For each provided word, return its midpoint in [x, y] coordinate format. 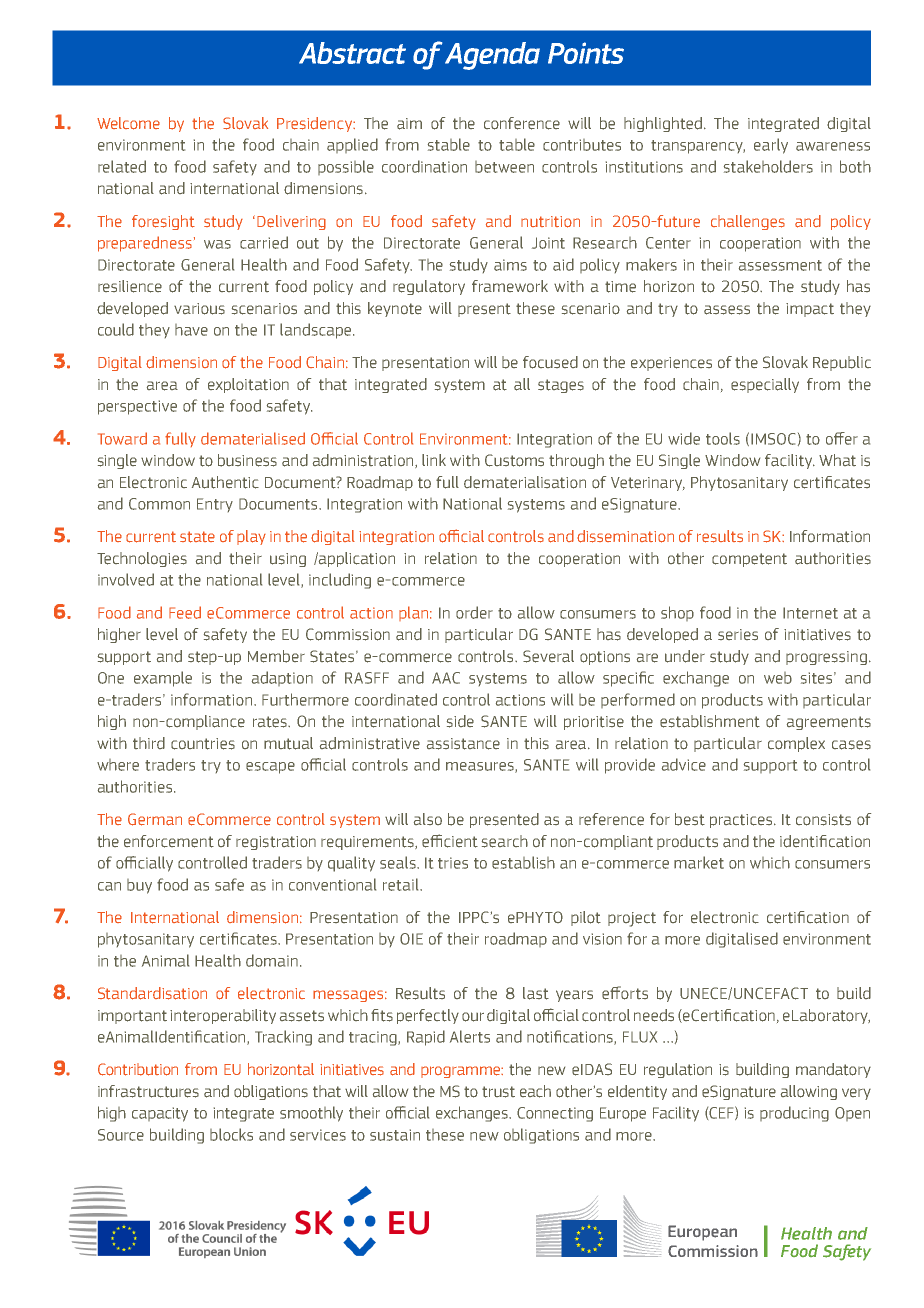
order [474, 612]
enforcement [169, 841]
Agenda [492, 56]
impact [810, 310]
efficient [450, 841]
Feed [185, 612]
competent [749, 560]
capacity [160, 1114]
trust [498, 1092]
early [771, 146]
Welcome [128, 123]
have [191, 330]
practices [742, 821]
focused [550, 362]
